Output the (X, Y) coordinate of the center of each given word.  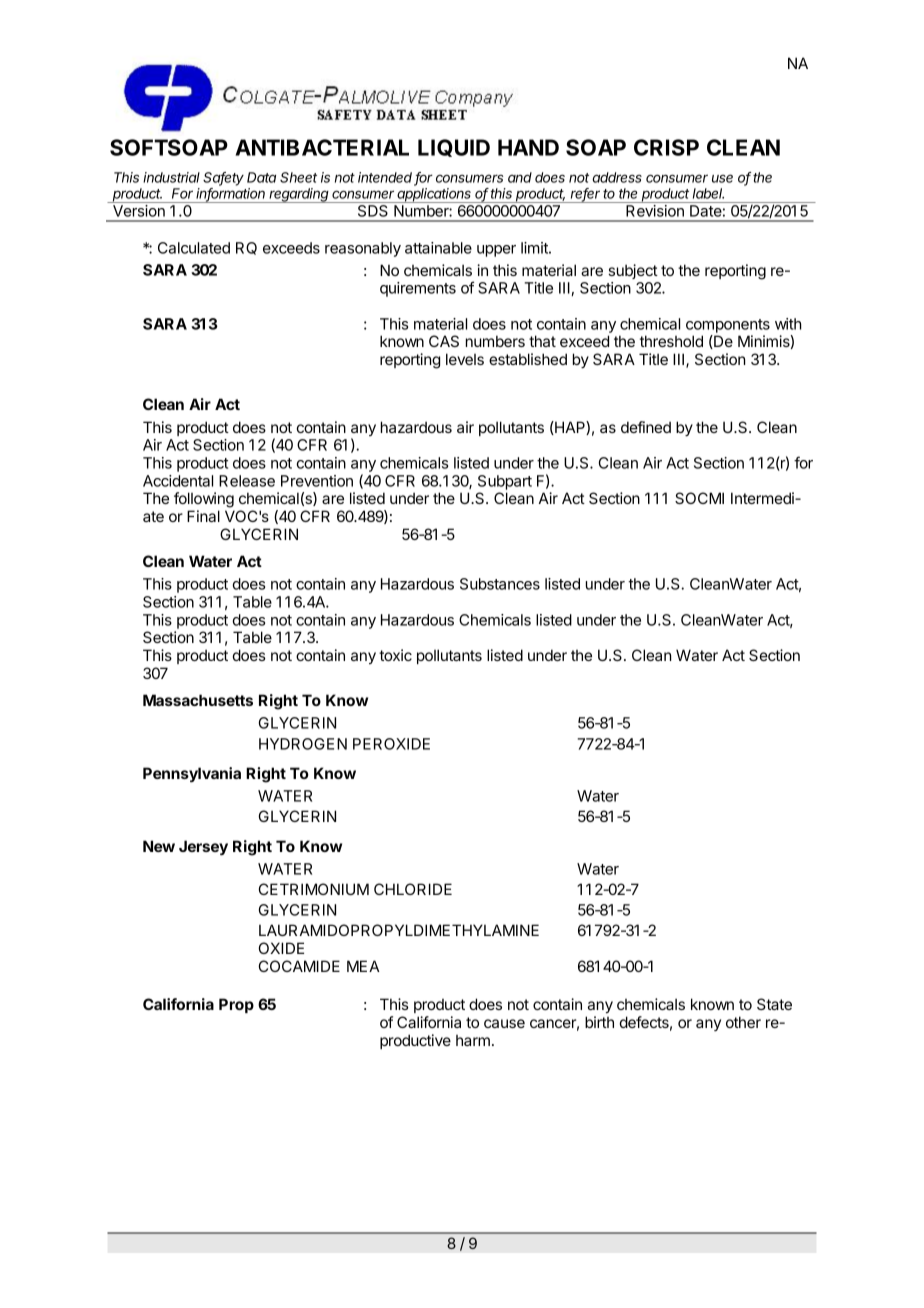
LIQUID (454, 148)
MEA (363, 966)
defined (646, 427)
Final (203, 516)
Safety (223, 179)
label (708, 193)
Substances (500, 584)
